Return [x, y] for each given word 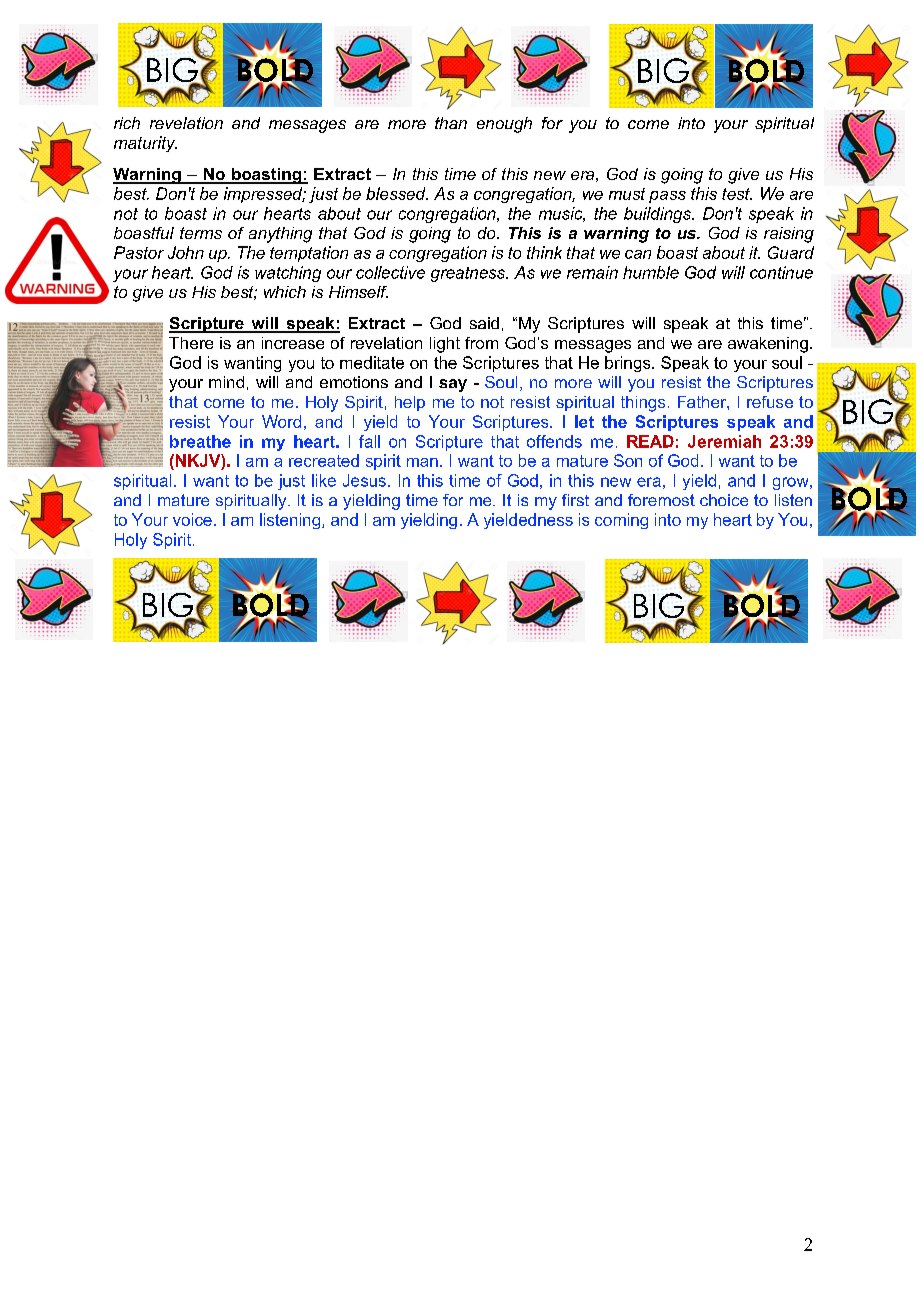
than [451, 123]
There [191, 343]
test [737, 194]
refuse [770, 402]
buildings [659, 215]
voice [192, 519]
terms [201, 233]
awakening [768, 345]
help [410, 403]
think [544, 252]
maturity [145, 144]
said [484, 323]
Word [281, 421]
